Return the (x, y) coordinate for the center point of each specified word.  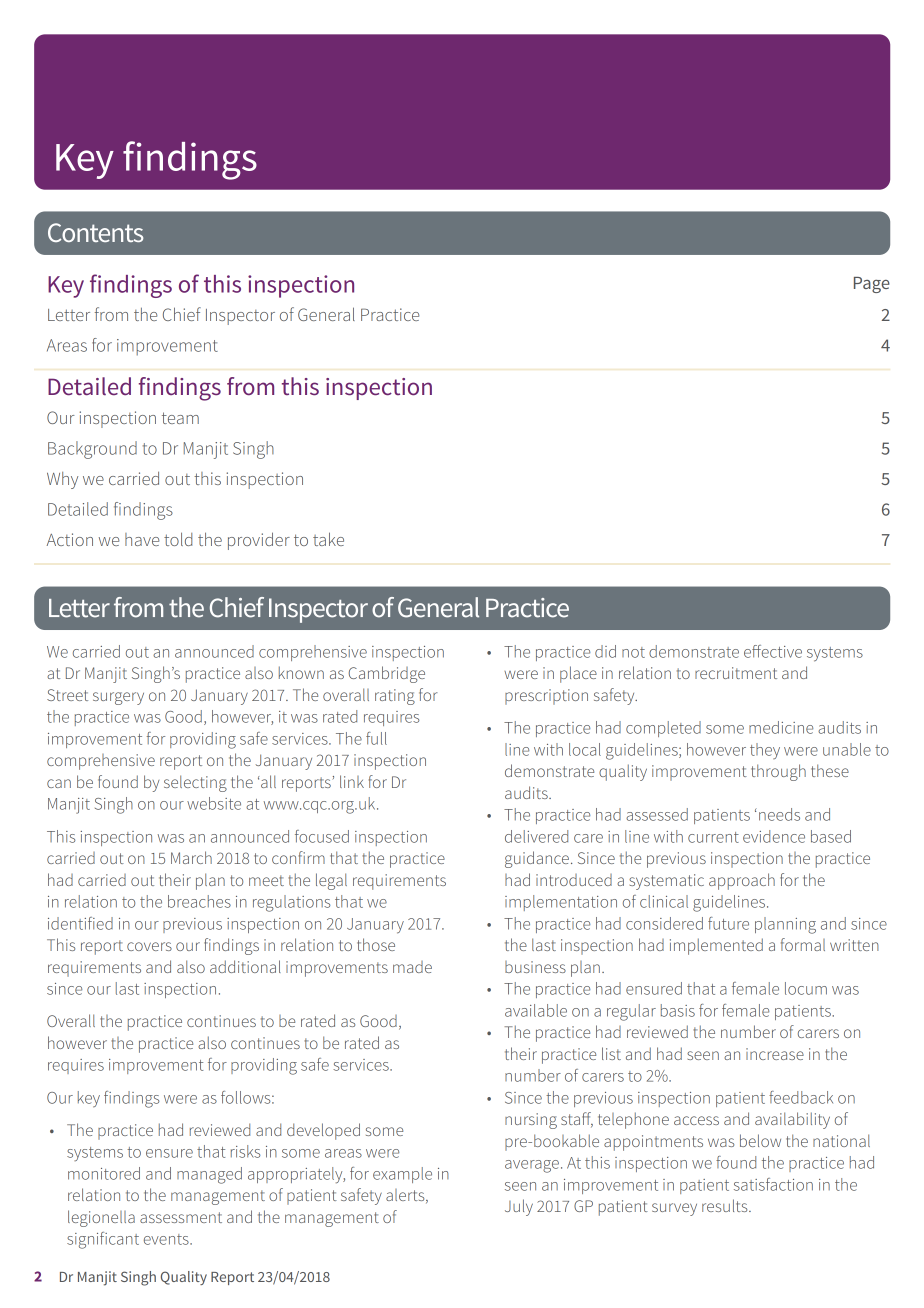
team (180, 418)
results (726, 1205)
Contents (95, 232)
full (376, 738)
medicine (781, 727)
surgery (118, 698)
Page (872, 285)
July (519, 1207)
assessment (181, 1217)
